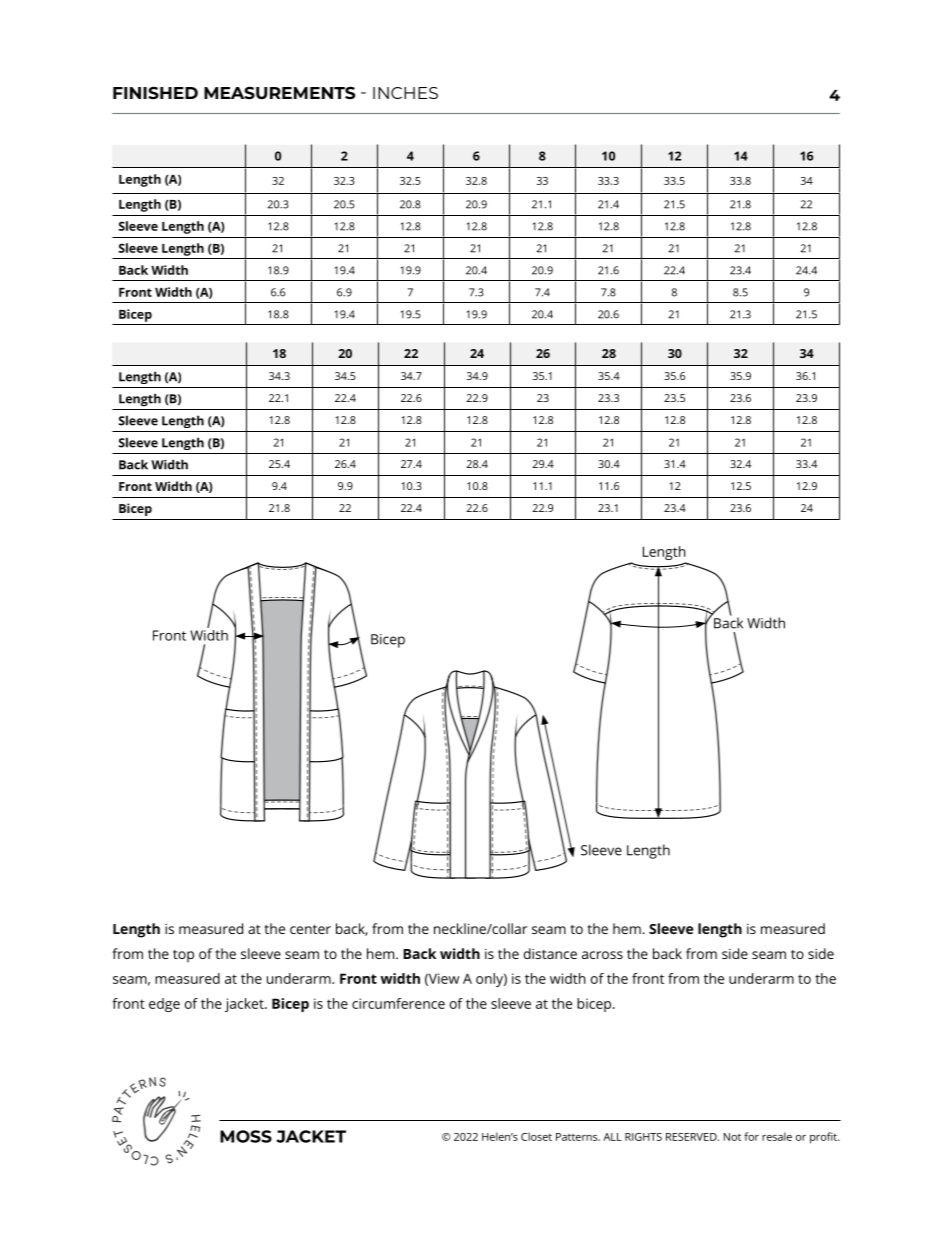 The width and height of the screenshot is (952, 1233). What do you see at coordinates (310, 929) in the screenshot?
I see `center` at bounding box center [310, 929].
